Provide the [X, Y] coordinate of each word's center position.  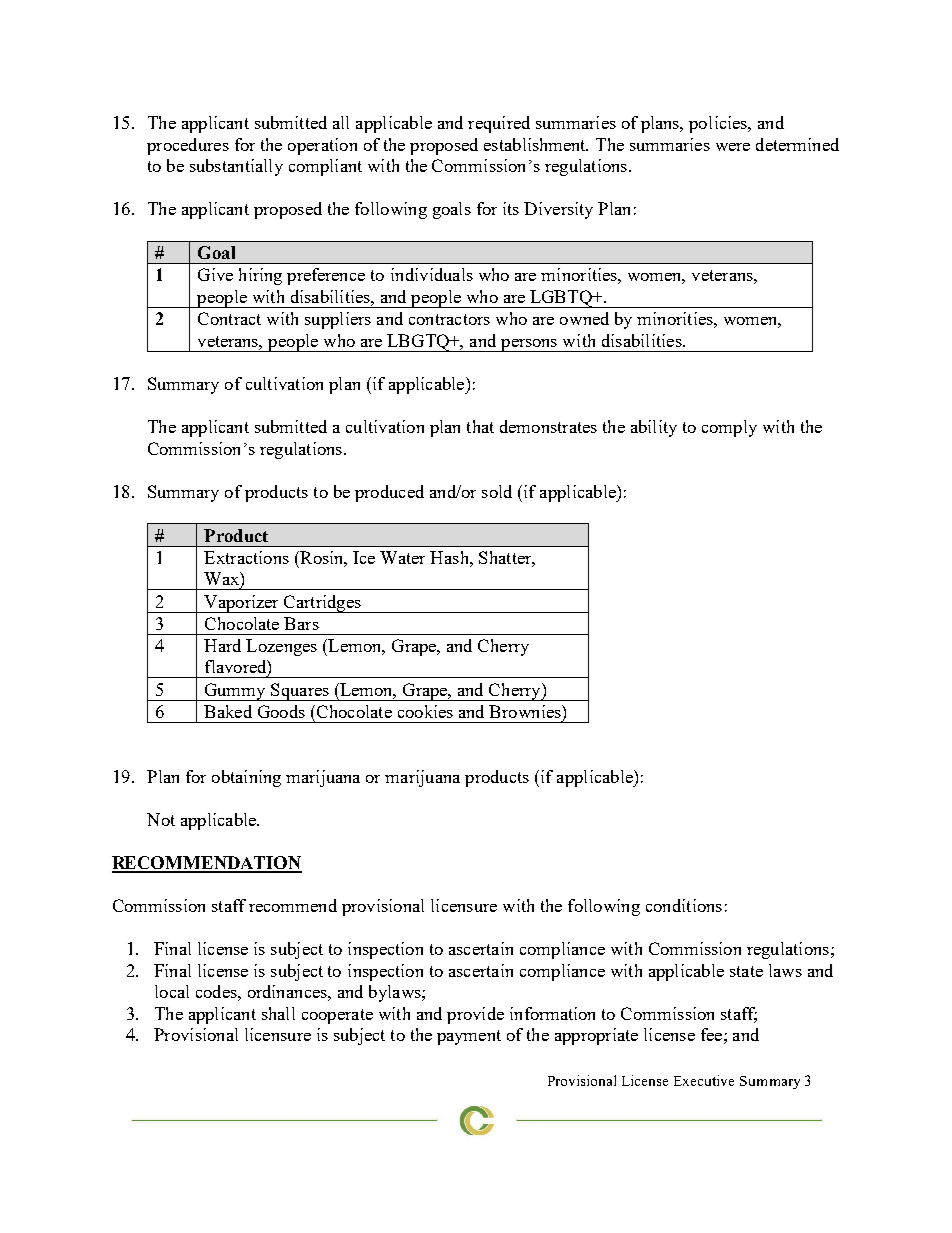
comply [729, 428]
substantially [236, 167]
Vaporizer [242, 604]
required [499, 124]
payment [469, 1037]
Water [402, 557]
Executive [704, 1080]
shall [278, 1013]
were [733, 147]
